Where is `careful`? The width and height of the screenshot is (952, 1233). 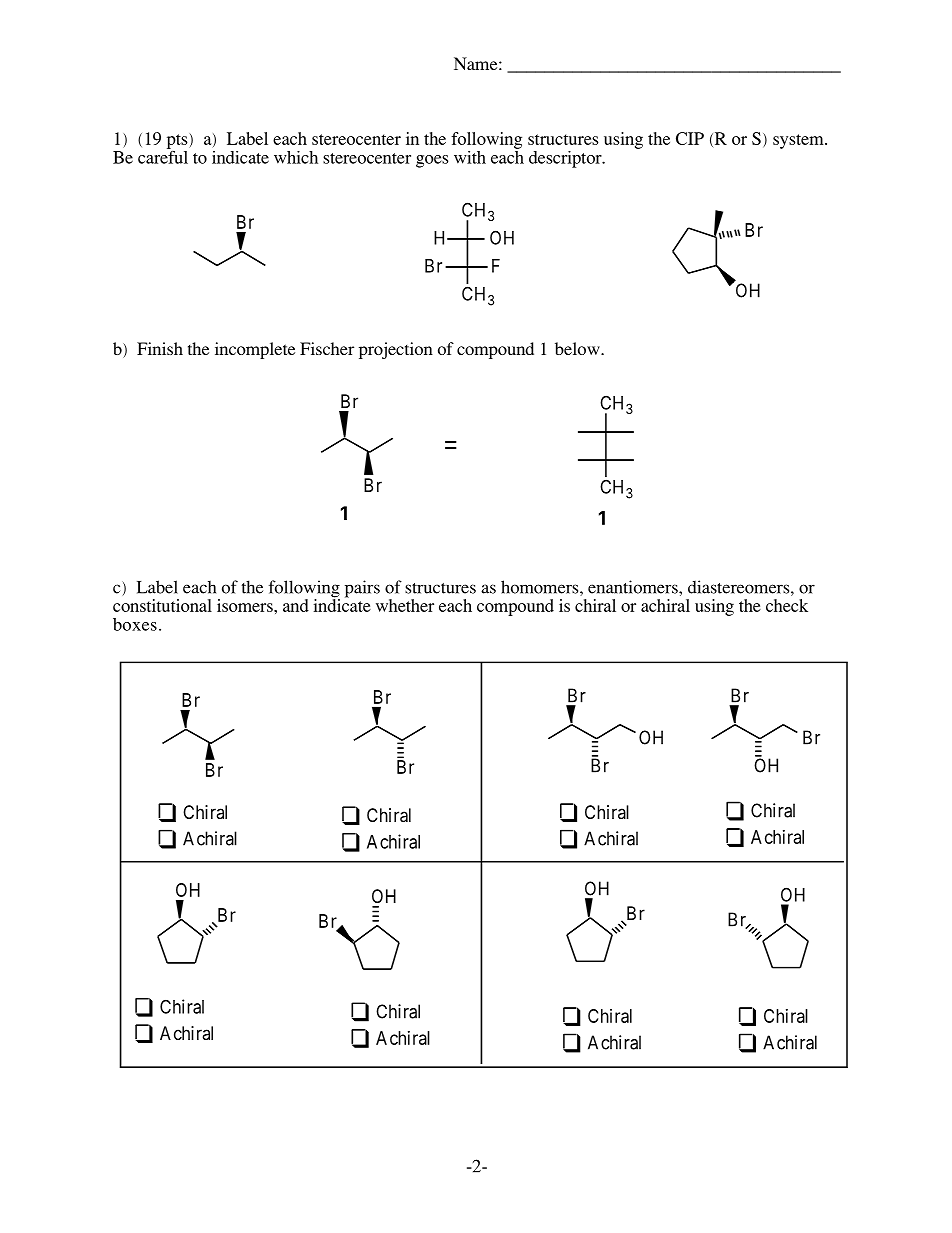
careful is located at coordinates (163, 156).
